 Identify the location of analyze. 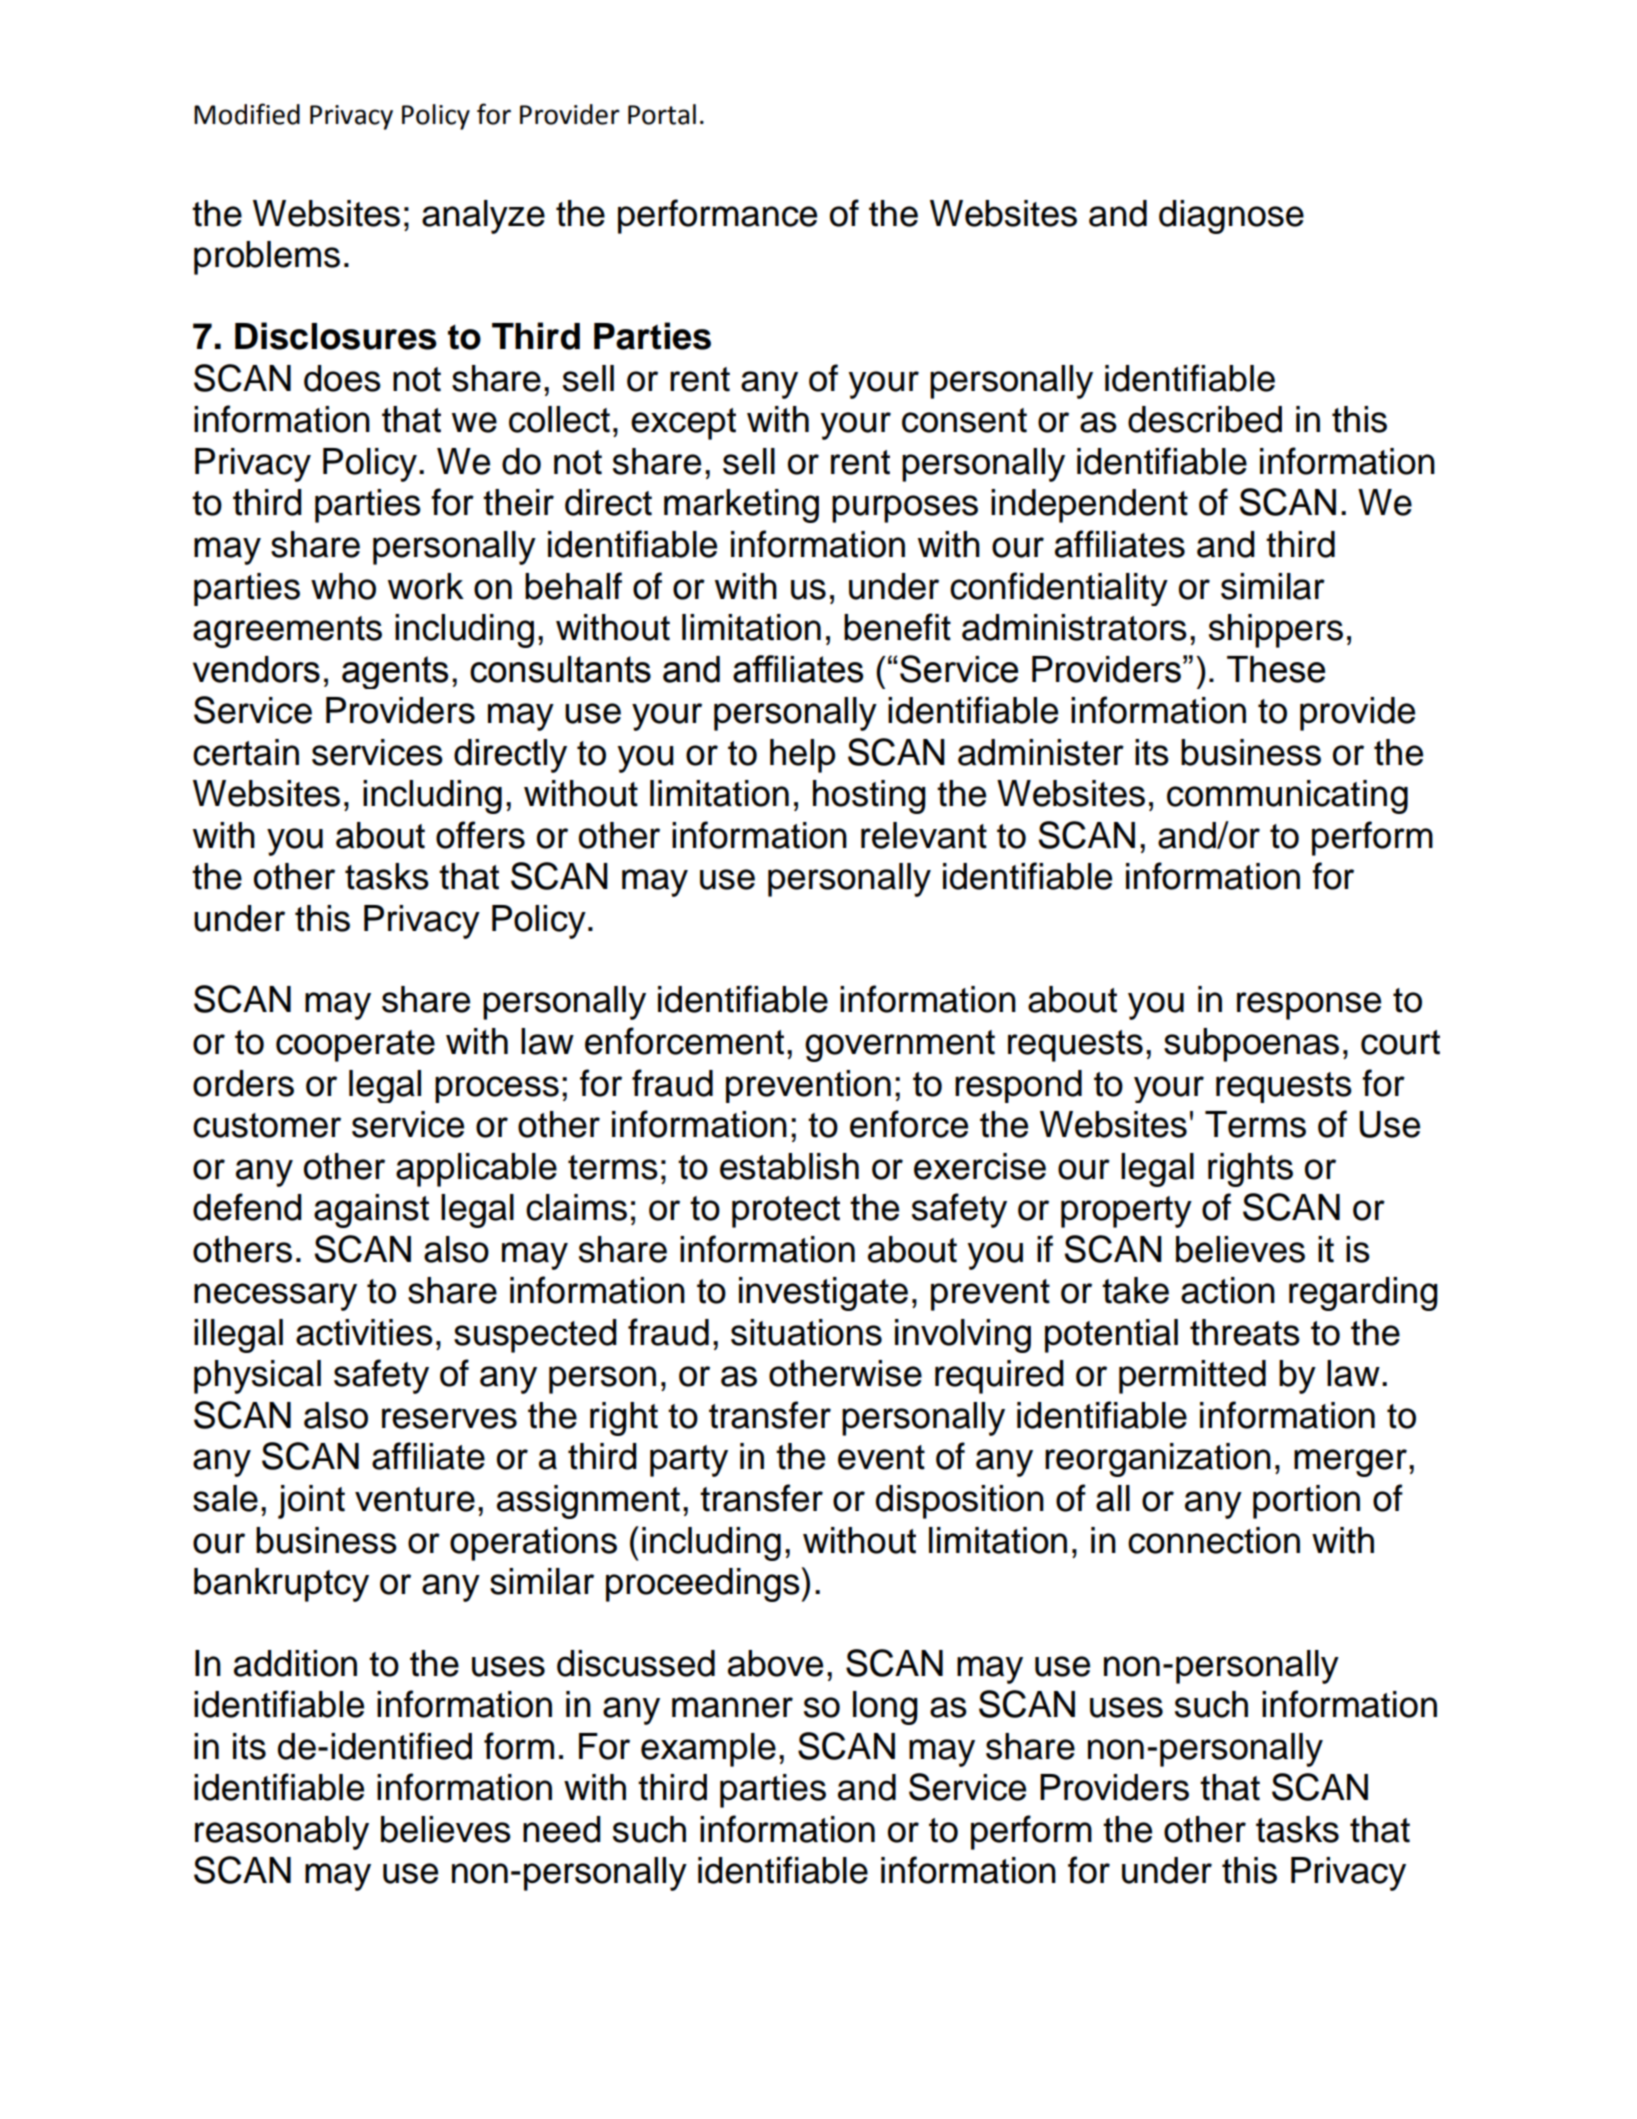
(483, 217).
